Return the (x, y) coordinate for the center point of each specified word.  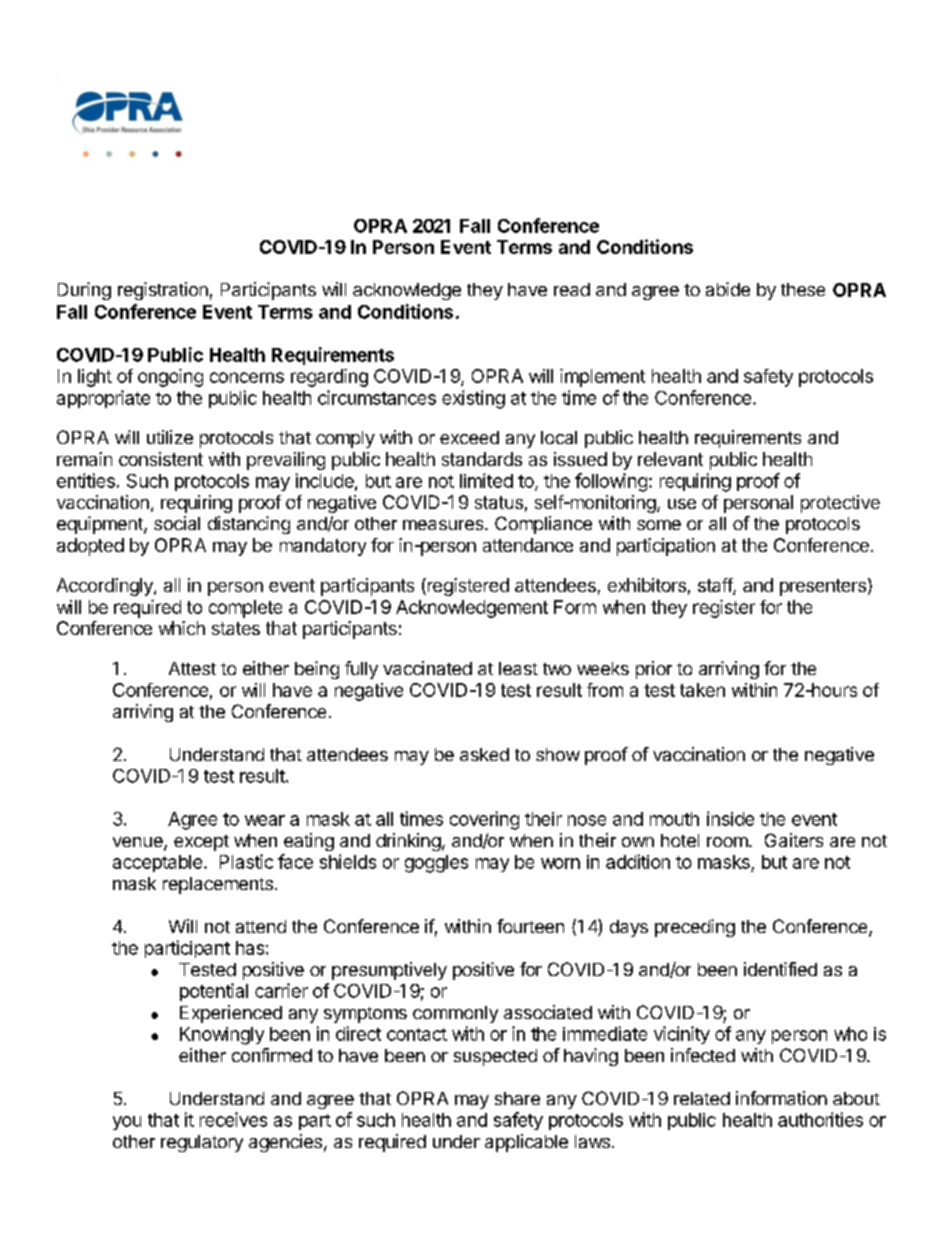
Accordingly (106, 587)
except (201, 843)
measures (444, 525)
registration (163, 291)
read (572, 289)
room (728, 842)
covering (484, 820)
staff (716, 586)
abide (728, 289)
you (127, 1123)
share (517, 1098)
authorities (820, 1119)
